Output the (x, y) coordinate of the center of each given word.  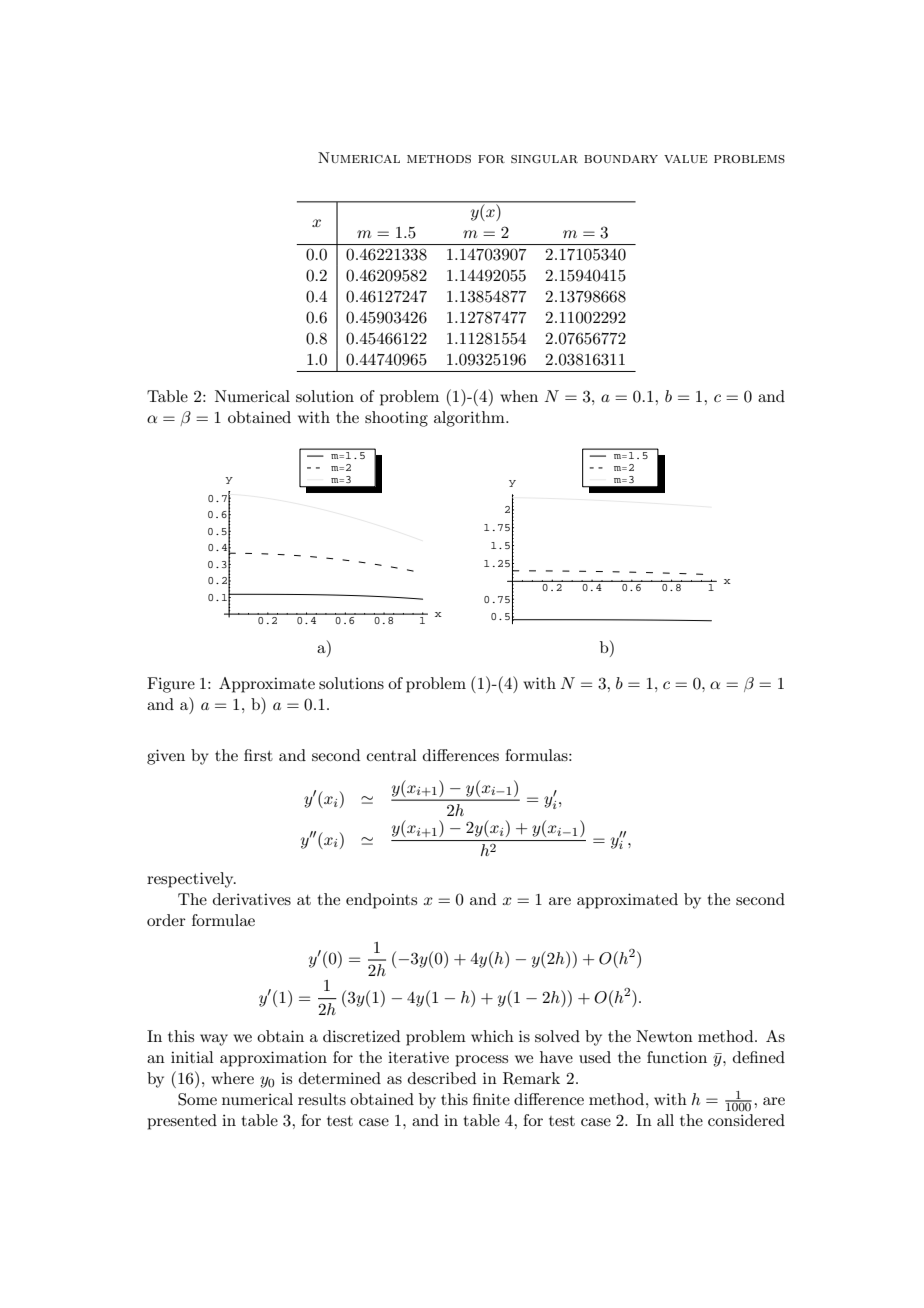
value (686, 159)
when (519, 396)
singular (544, 159)
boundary (621, 159)
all (665, 1120)
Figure (171, 685)
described (442, 1078)
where (232, 1078)
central (392, 755)
